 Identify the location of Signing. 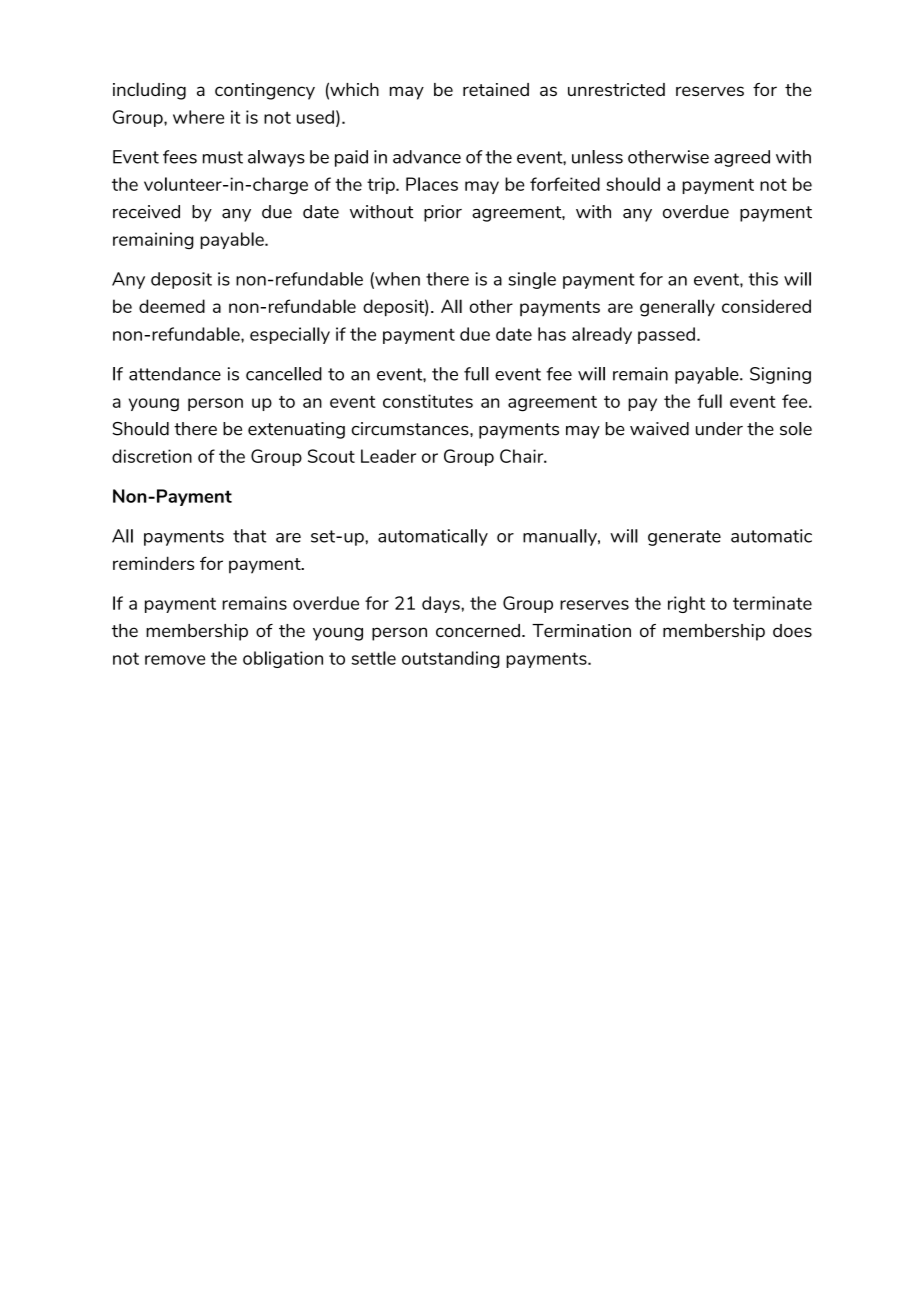
(780, 375).
